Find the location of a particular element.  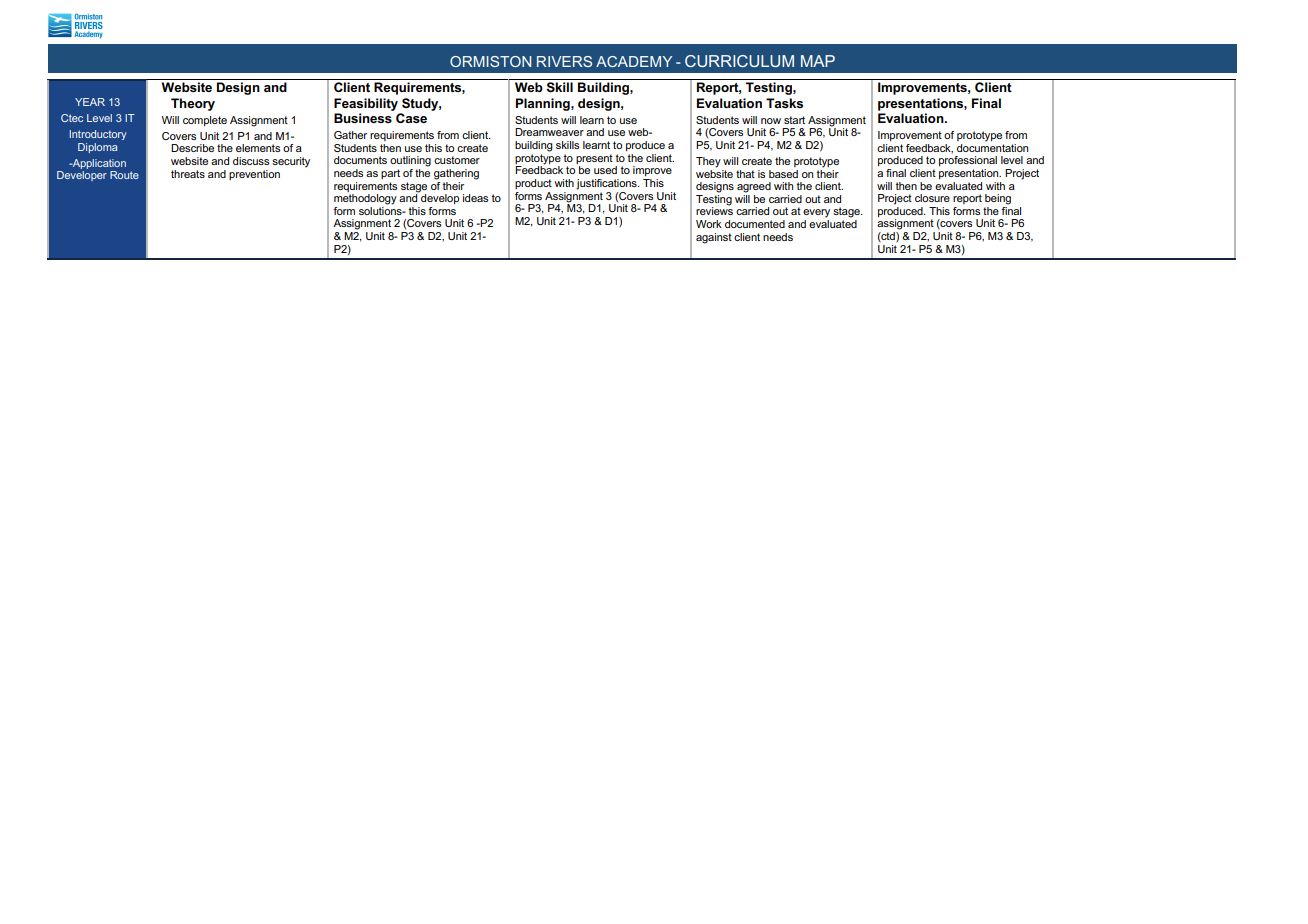

documentation is located at coordinates (992, 146).
